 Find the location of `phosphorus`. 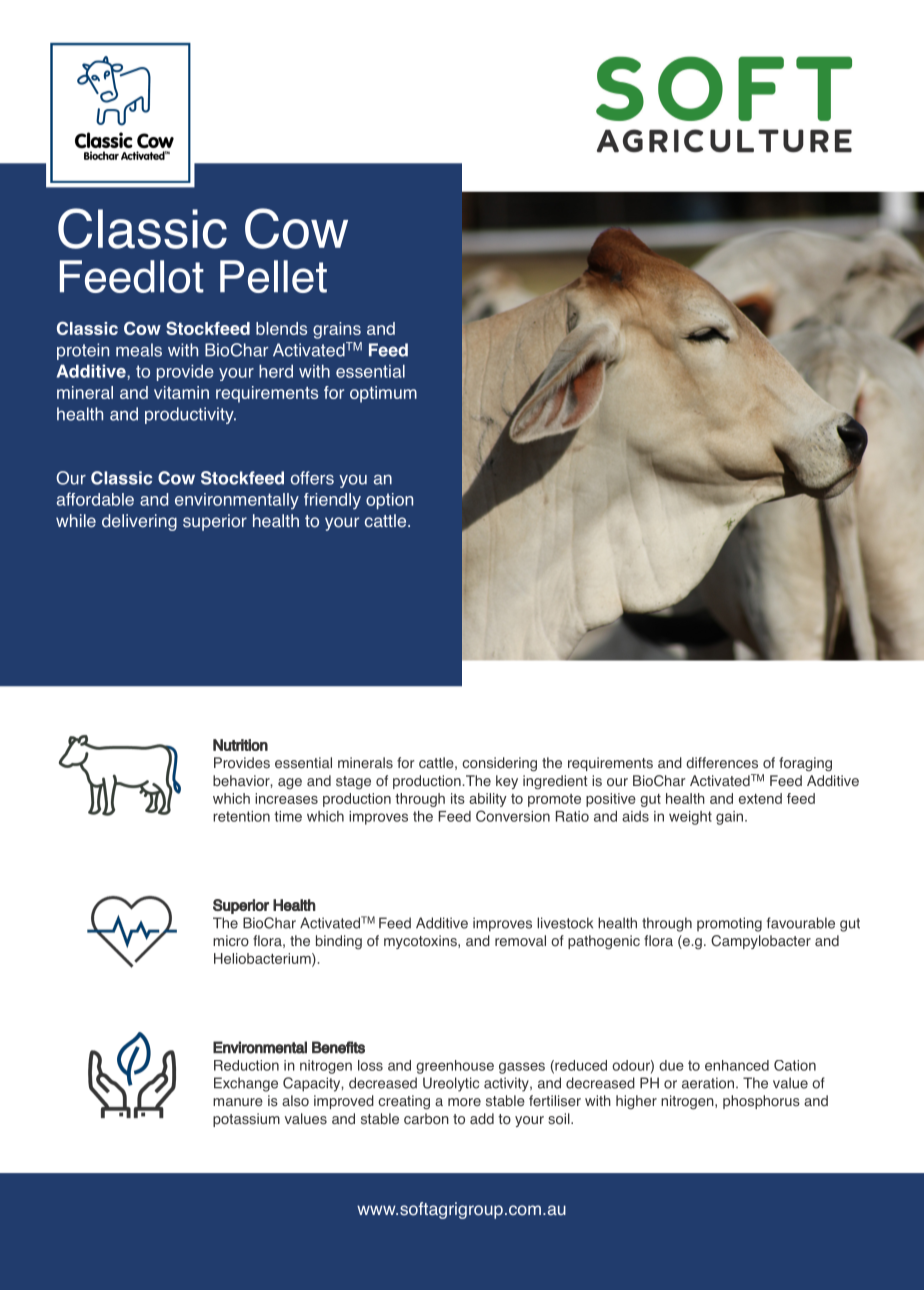

phosphorus is located at coordinates (761, 1102).
